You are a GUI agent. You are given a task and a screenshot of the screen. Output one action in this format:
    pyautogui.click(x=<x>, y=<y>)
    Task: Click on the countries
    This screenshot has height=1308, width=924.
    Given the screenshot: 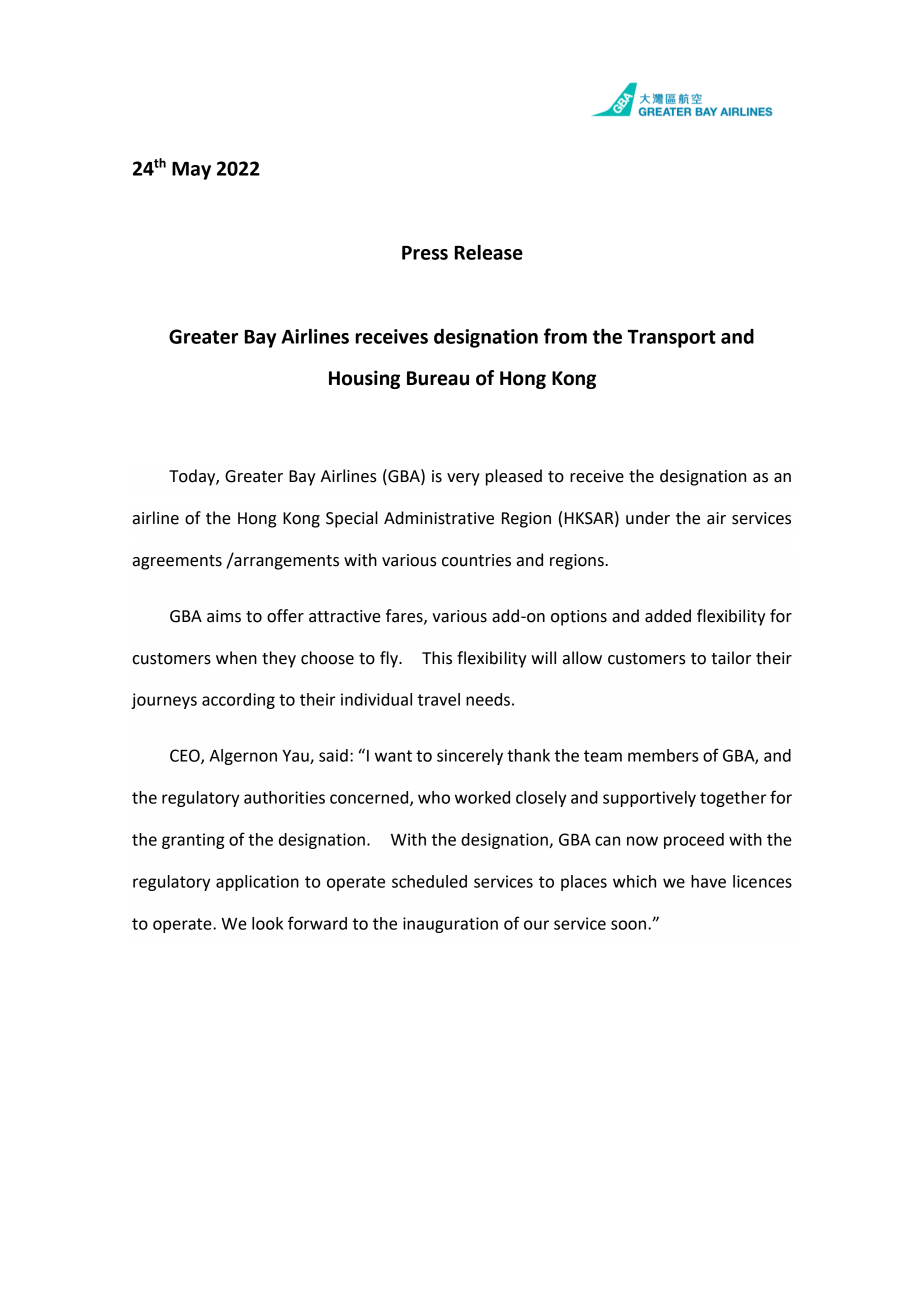 What is the action you would take?
    pyautogui.click(x=476, y=560)
